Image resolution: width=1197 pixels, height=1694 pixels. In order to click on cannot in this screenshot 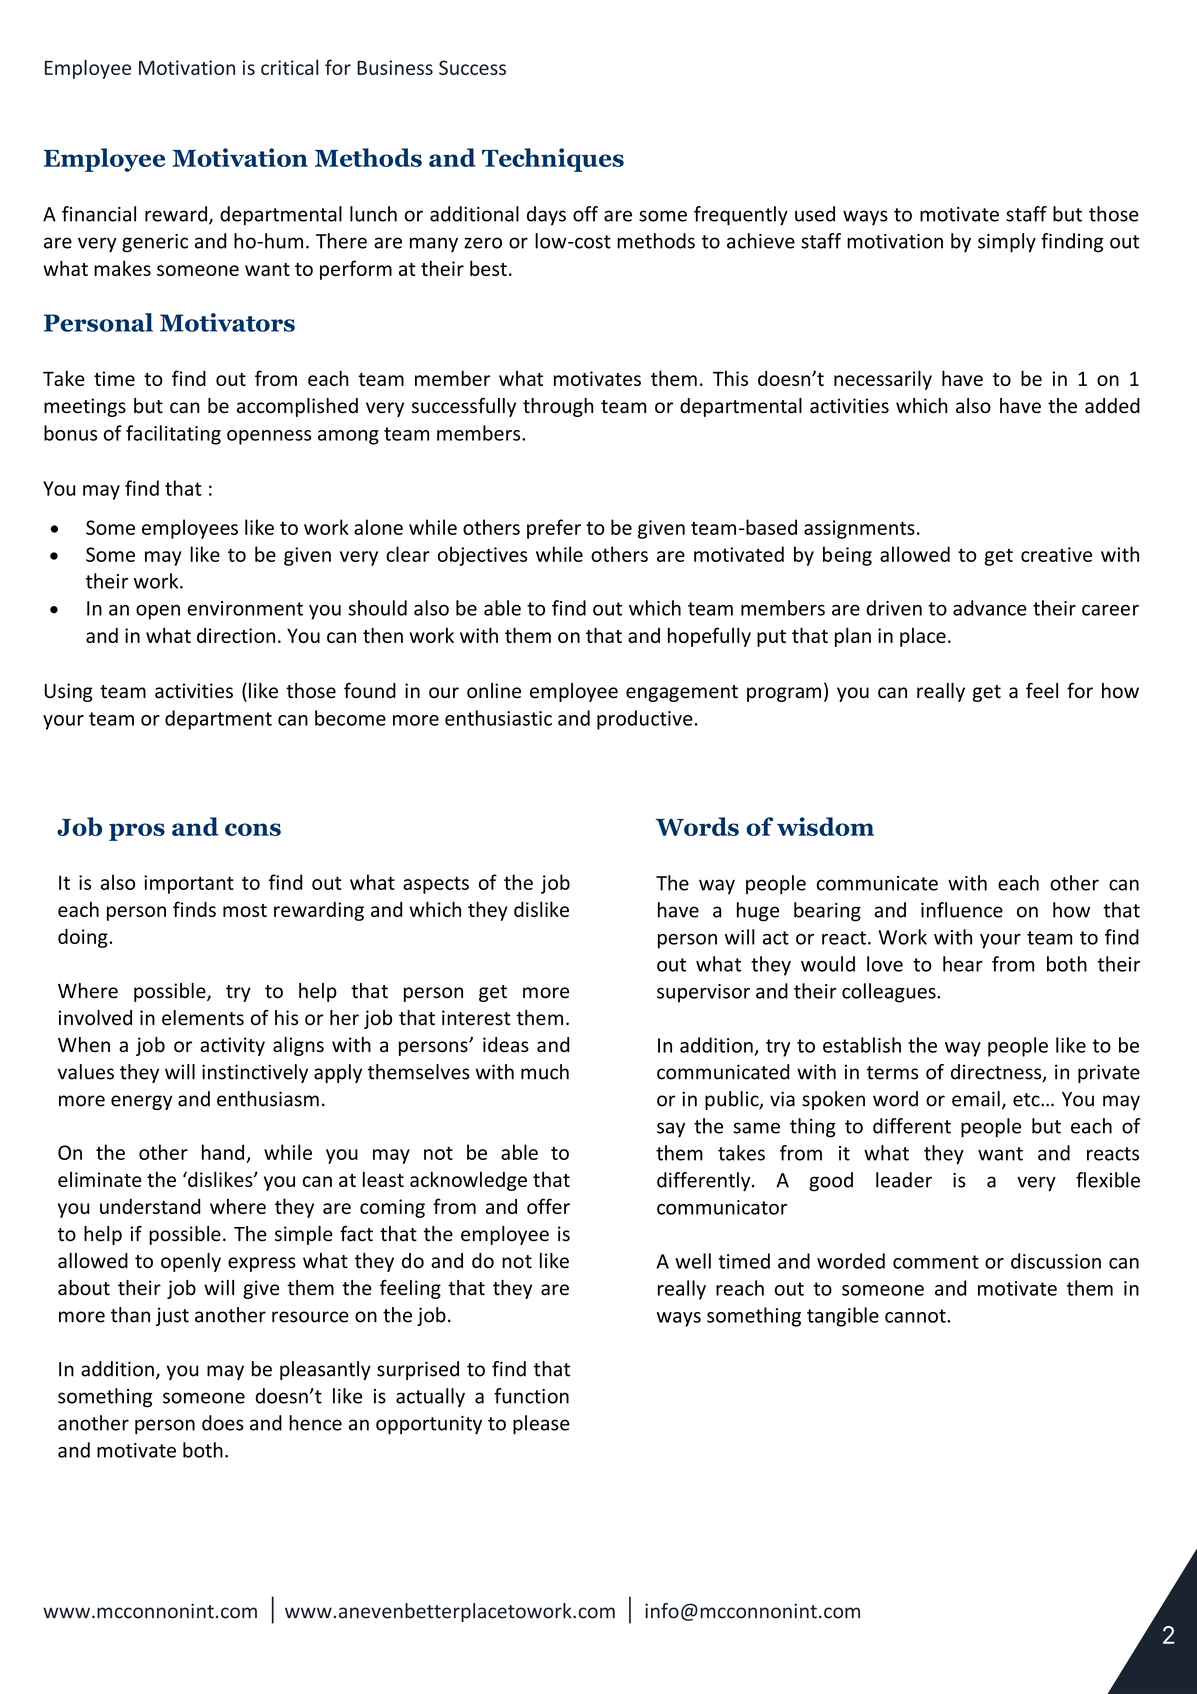, I will do `click(916, 1316)`.
